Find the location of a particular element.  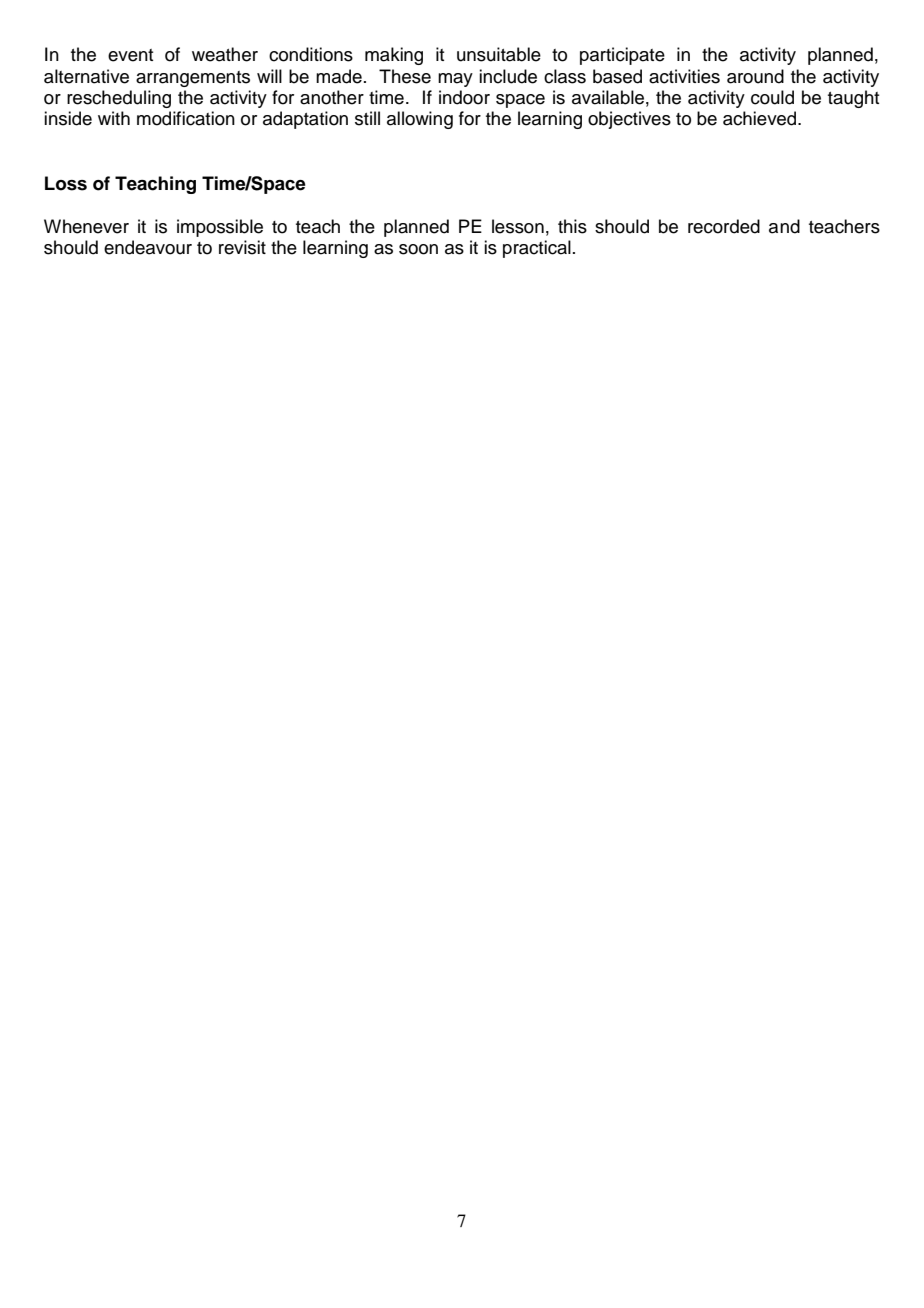

achieved is located at coordinates (761, 118).
